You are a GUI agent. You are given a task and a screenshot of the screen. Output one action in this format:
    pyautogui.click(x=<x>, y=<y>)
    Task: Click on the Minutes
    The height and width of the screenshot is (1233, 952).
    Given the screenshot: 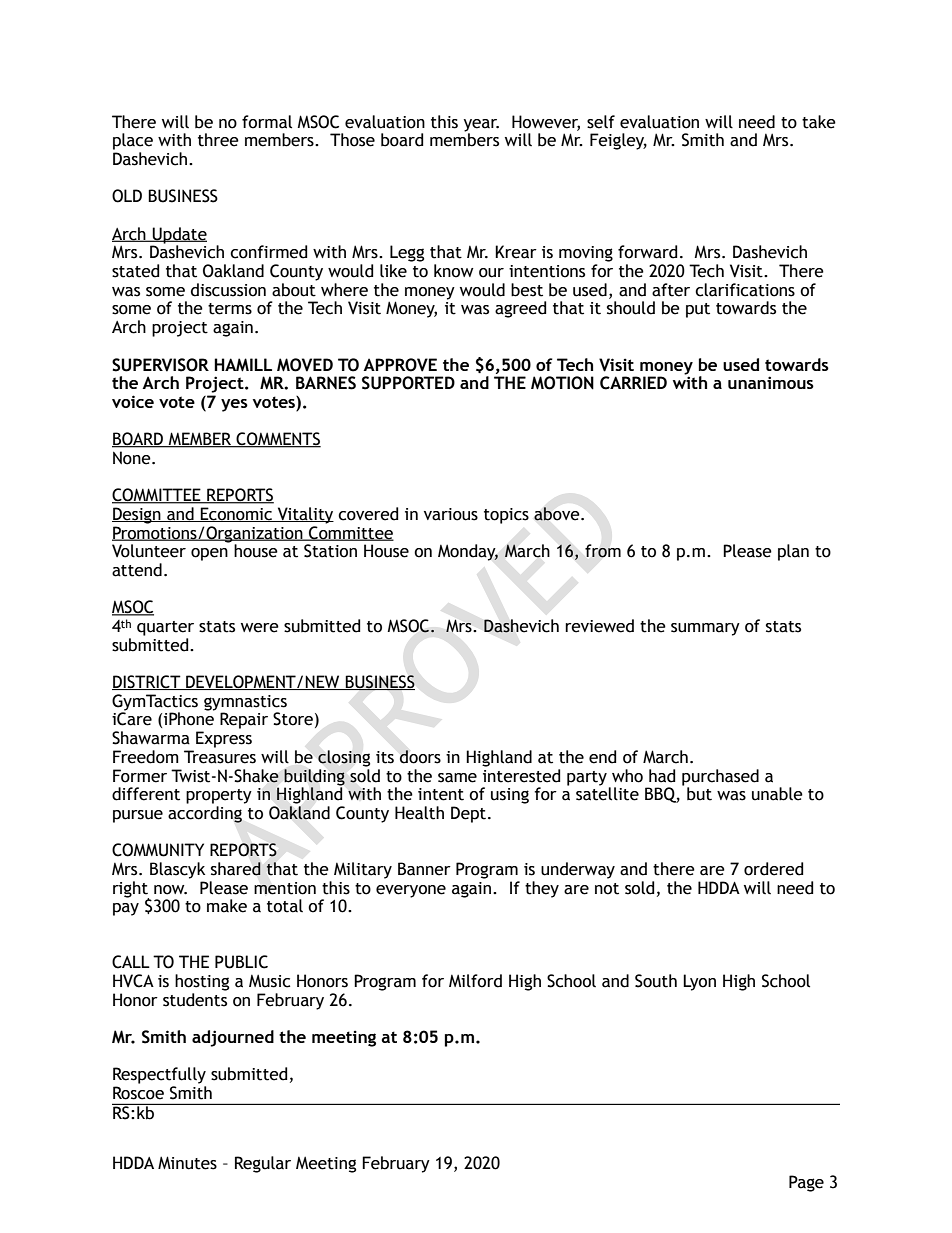 What is the action you would take?
    pyautogui.click(x=187, y=1163)
